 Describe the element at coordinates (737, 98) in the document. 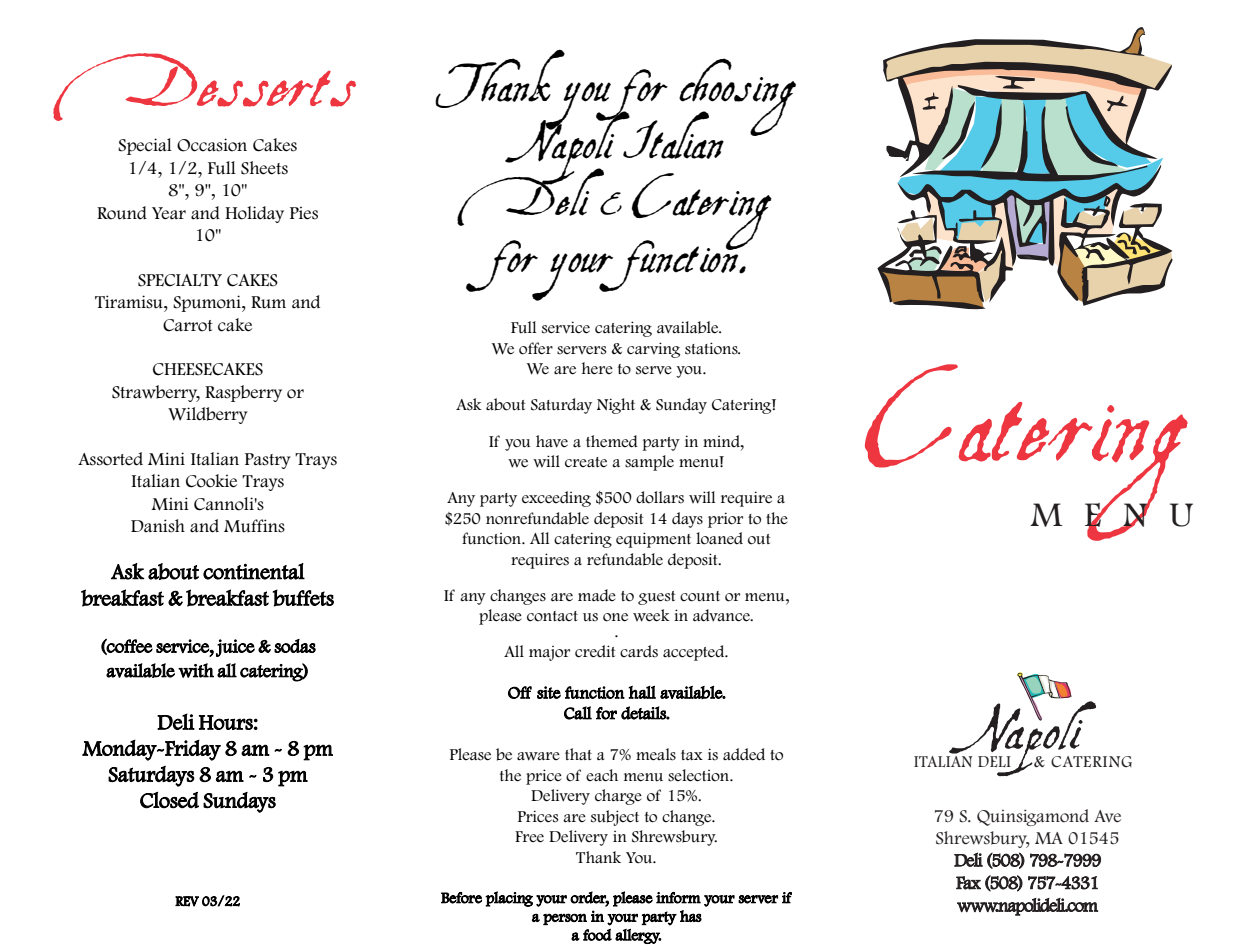

I see `choosing` at that location.
